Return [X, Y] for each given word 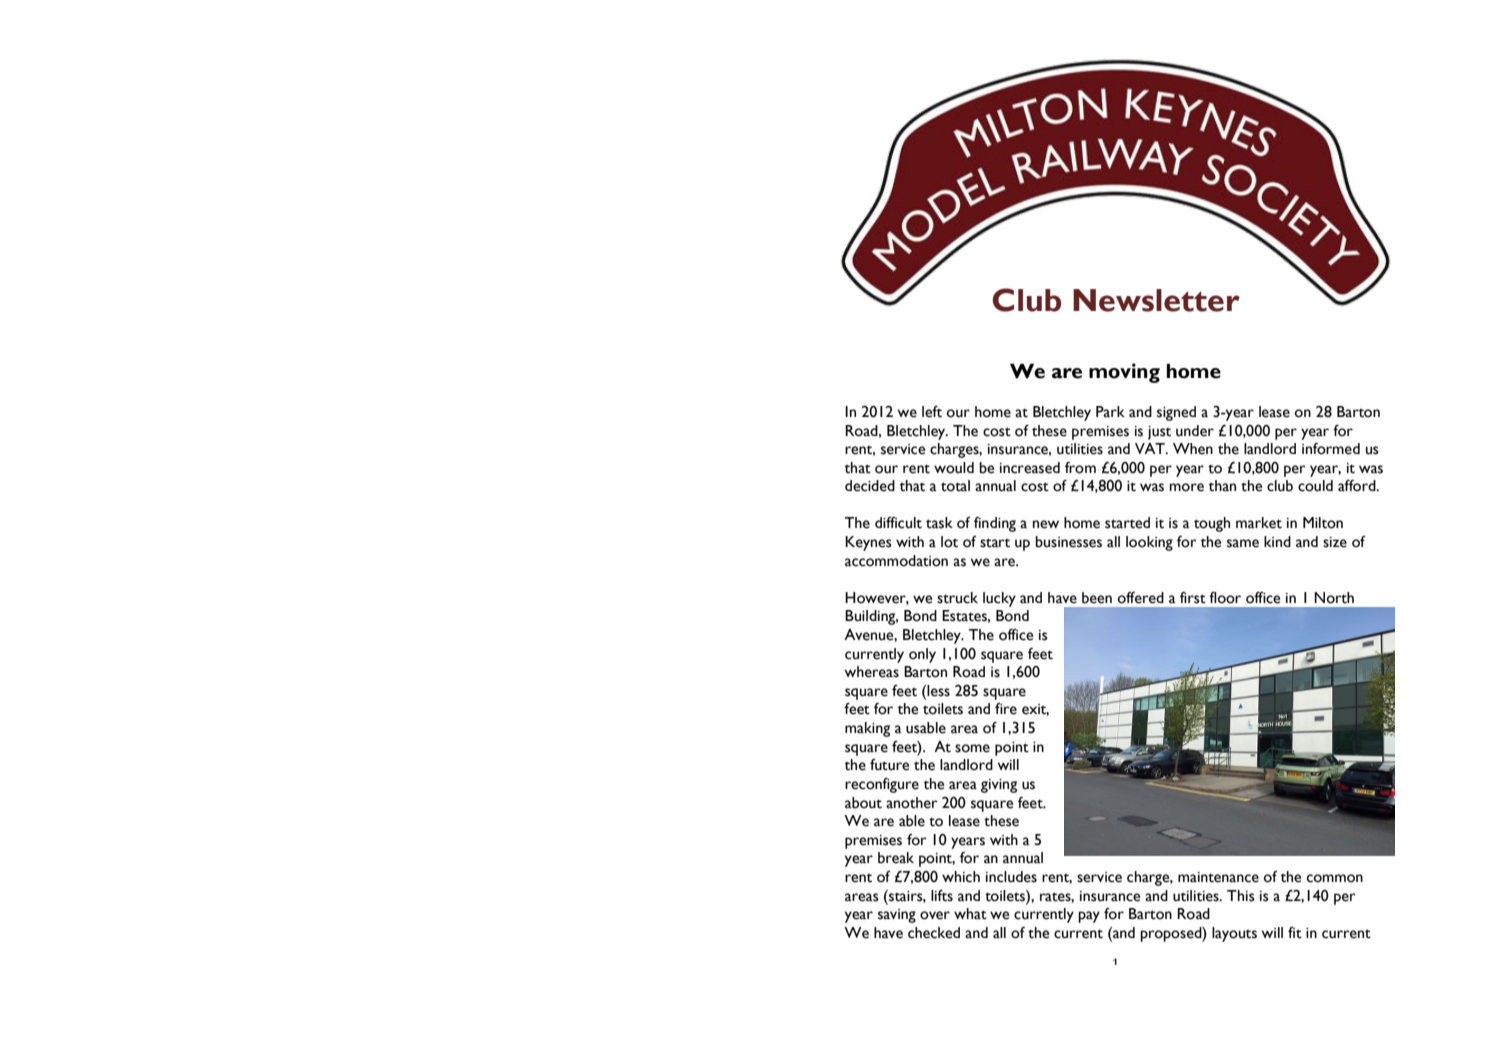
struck [957, 598]
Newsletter [1156, 300]
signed [1176, 413]
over [935, 915]
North [1334, 598]
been [1097, 598]
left [932, 411]
